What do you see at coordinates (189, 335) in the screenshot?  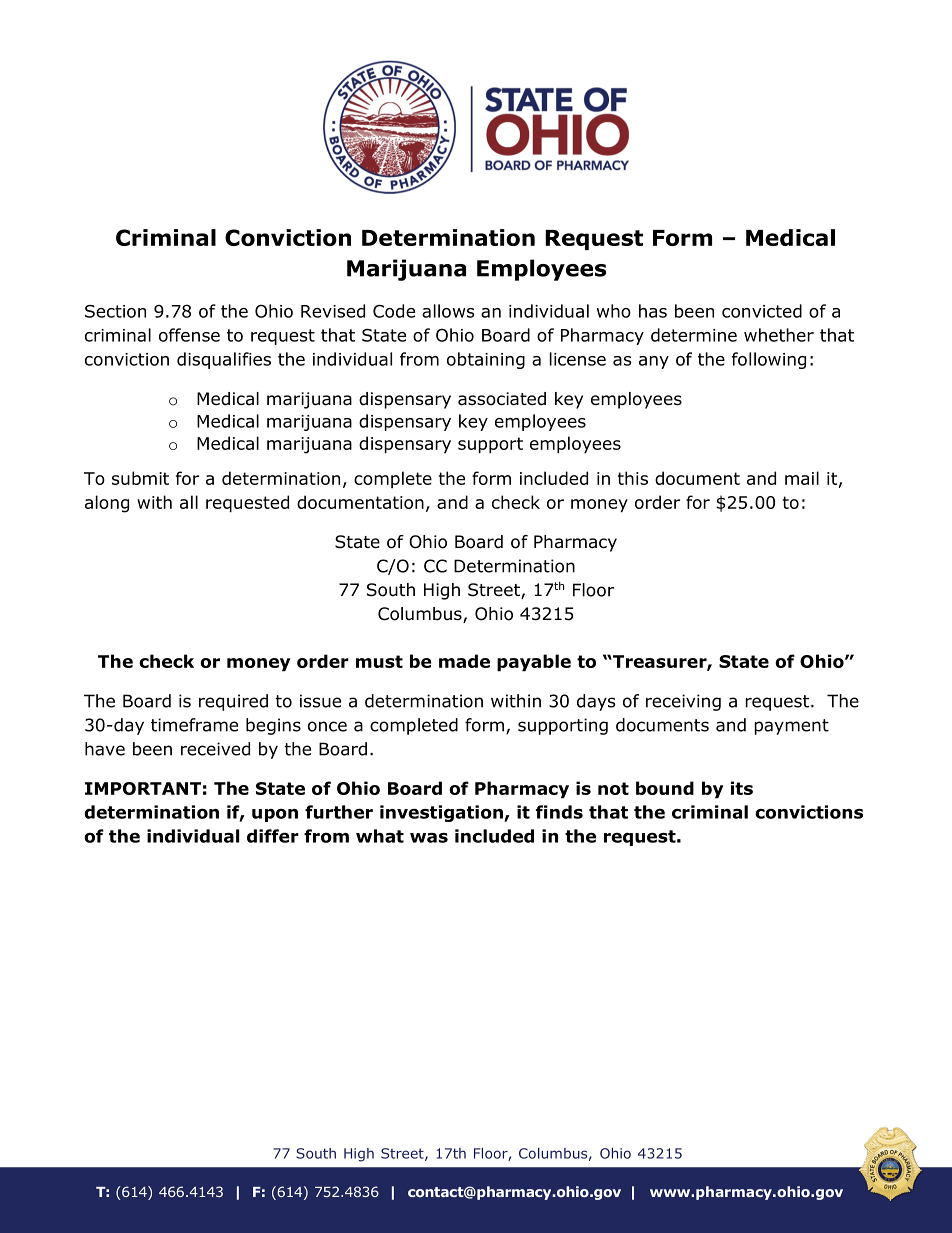 I see `offense` at bounding box center [189, 335].
